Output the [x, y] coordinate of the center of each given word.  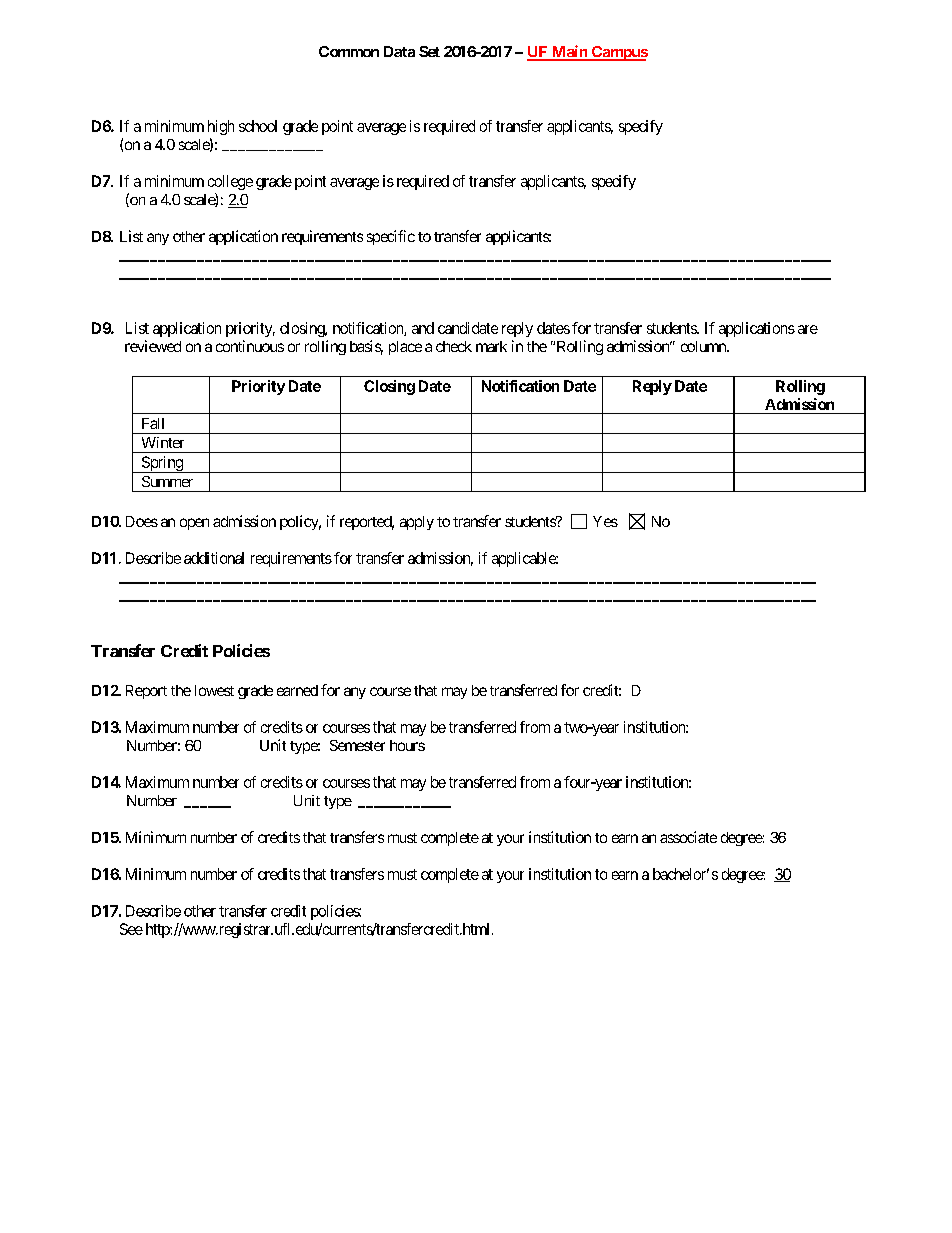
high [221, 127]
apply [417, 523]
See [131, 929]
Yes [605, 521]
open [194, 524]
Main [569, 52]
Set [429, 51]
